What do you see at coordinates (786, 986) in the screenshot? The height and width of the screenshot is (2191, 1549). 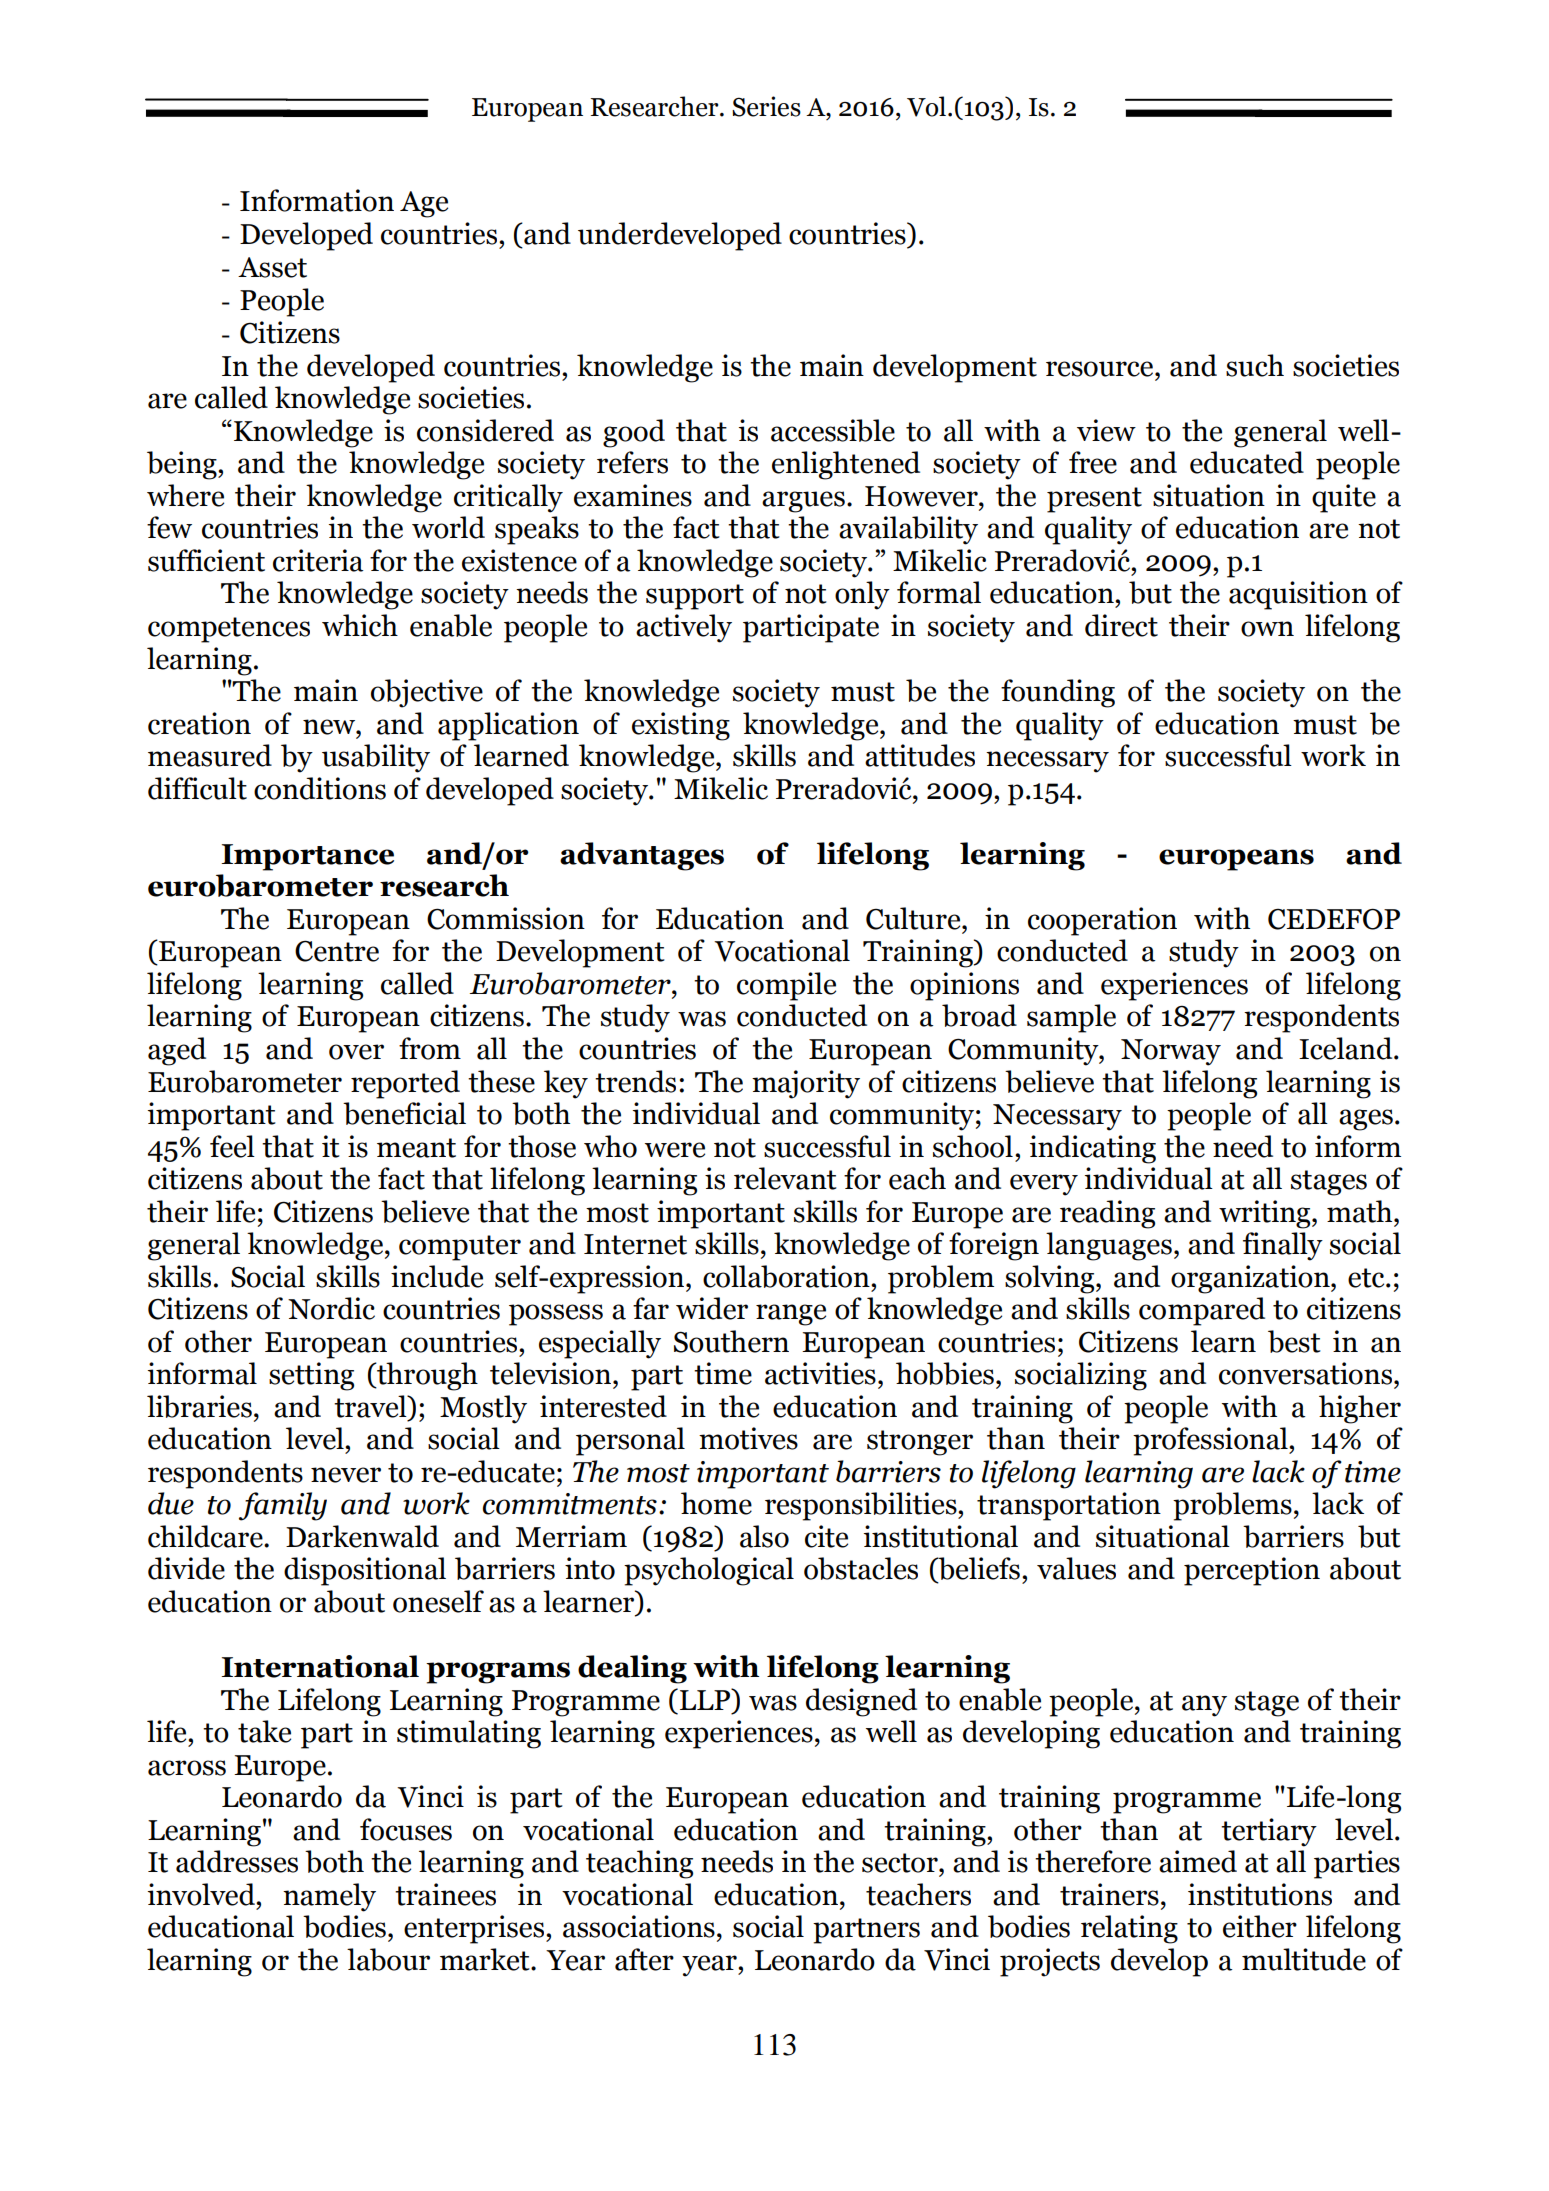 I see `compile` at bounding box center [786, 986].
